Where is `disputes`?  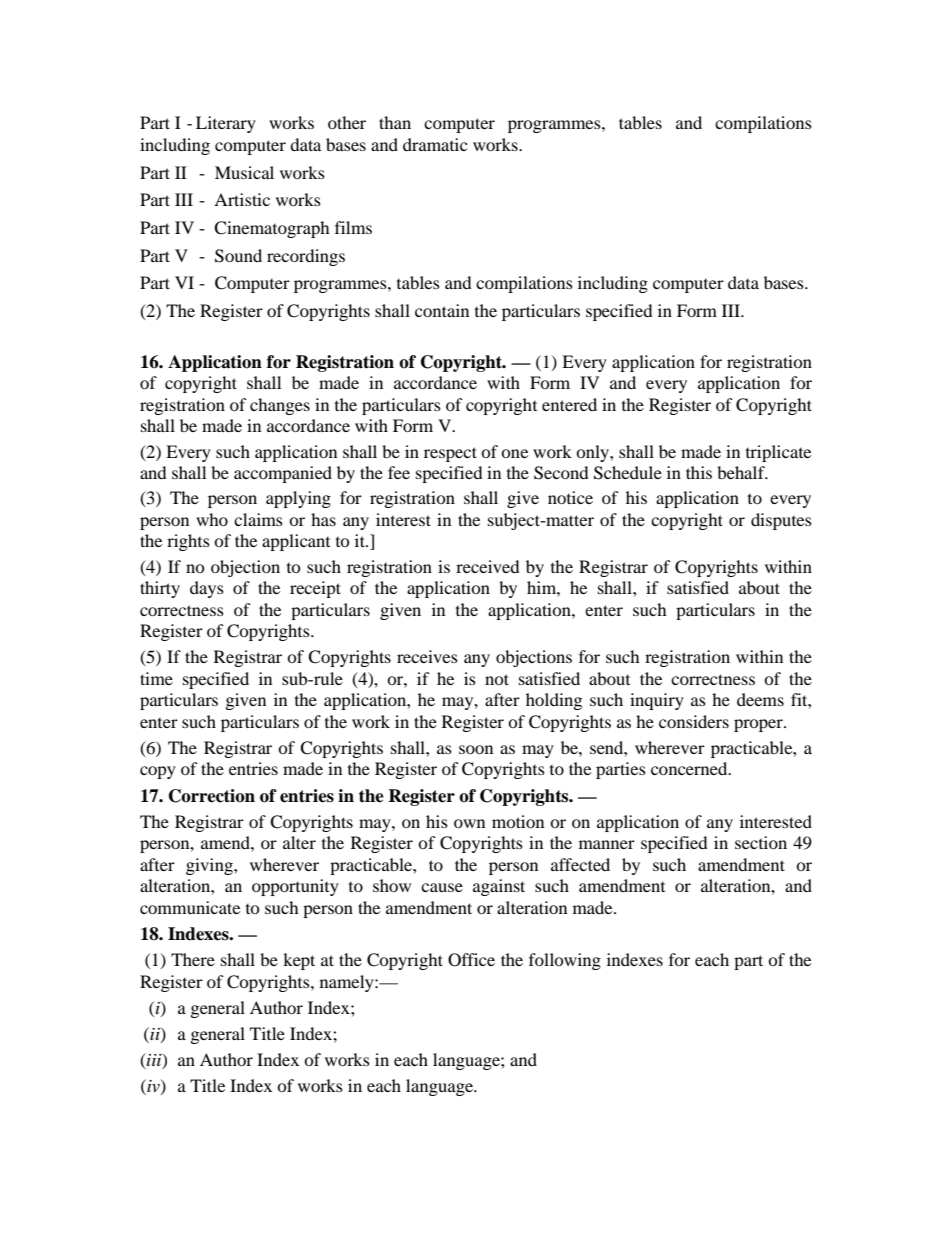 disputes is located at coordinates (781, 521).
